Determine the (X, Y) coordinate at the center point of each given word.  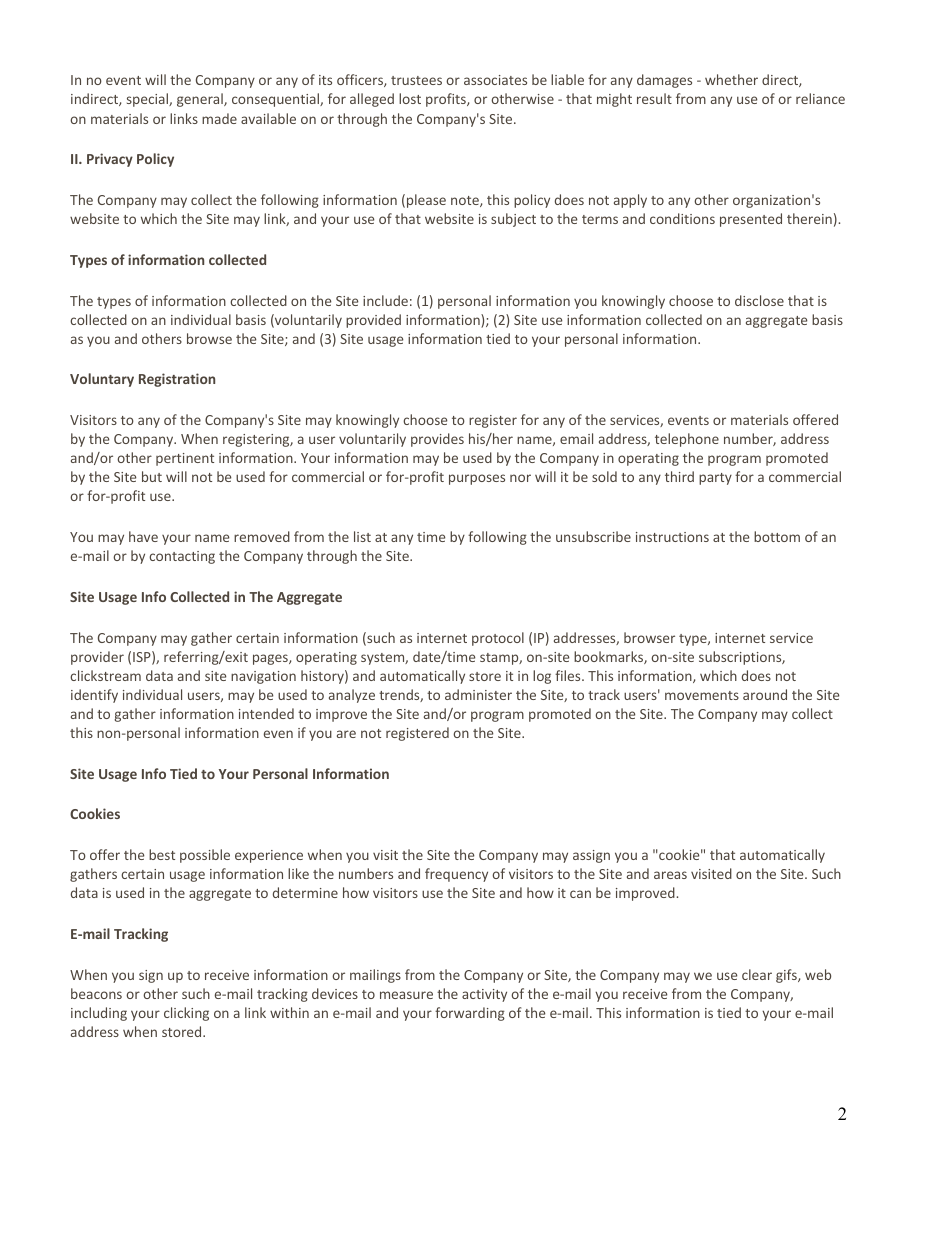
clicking (186, 1014)
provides (437, 440)
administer (478, 694)
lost (410, 98)
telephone (687, 440)
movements (702, 695)
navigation (263, 677)
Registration (177, 380)
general (201, 100)
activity (484, 995)
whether (731, 79)
